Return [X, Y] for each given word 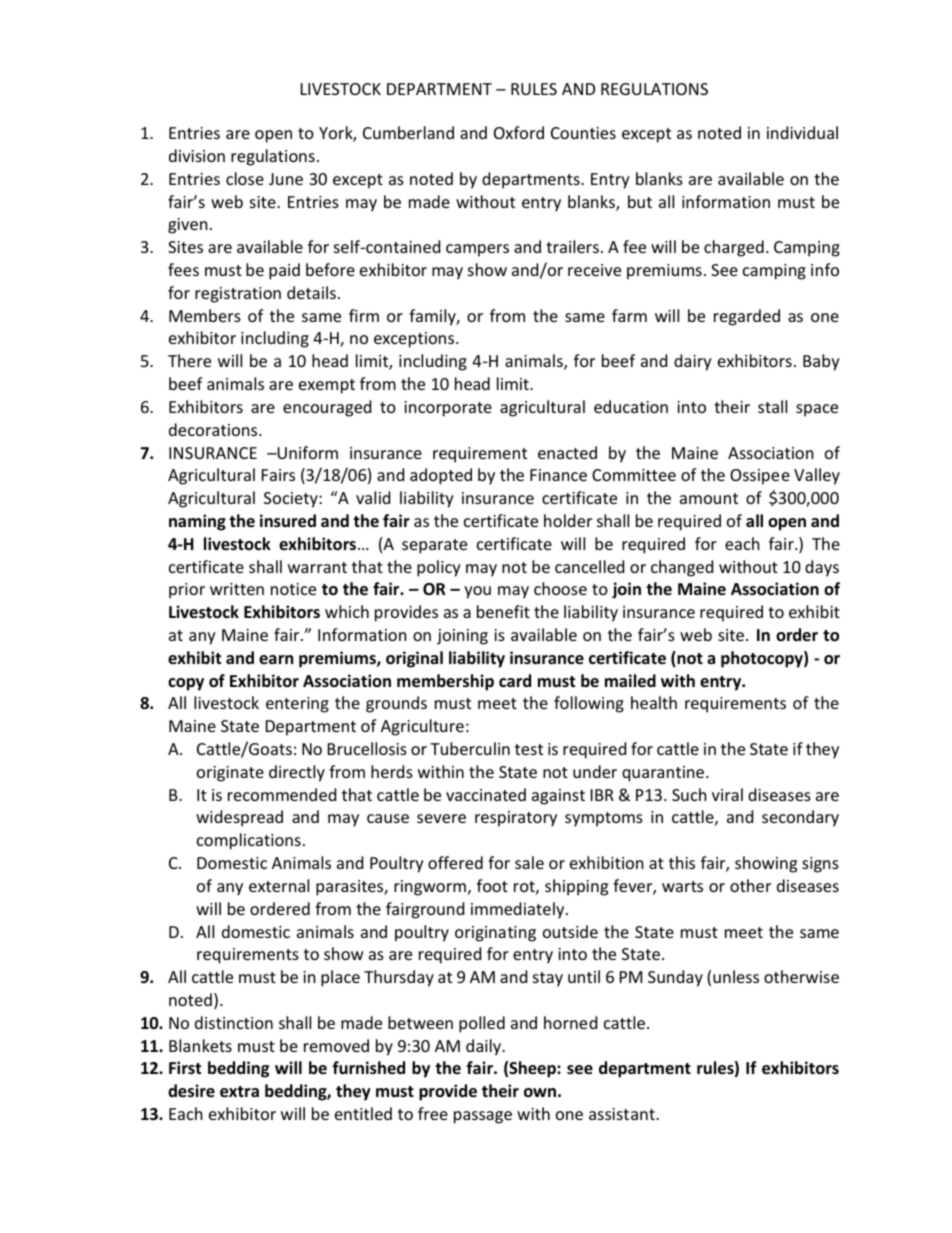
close [245, 178]
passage [483, 1117]
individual [802, 132]
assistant [623, 1114]
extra [239, 1092]
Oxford [519, 132]
